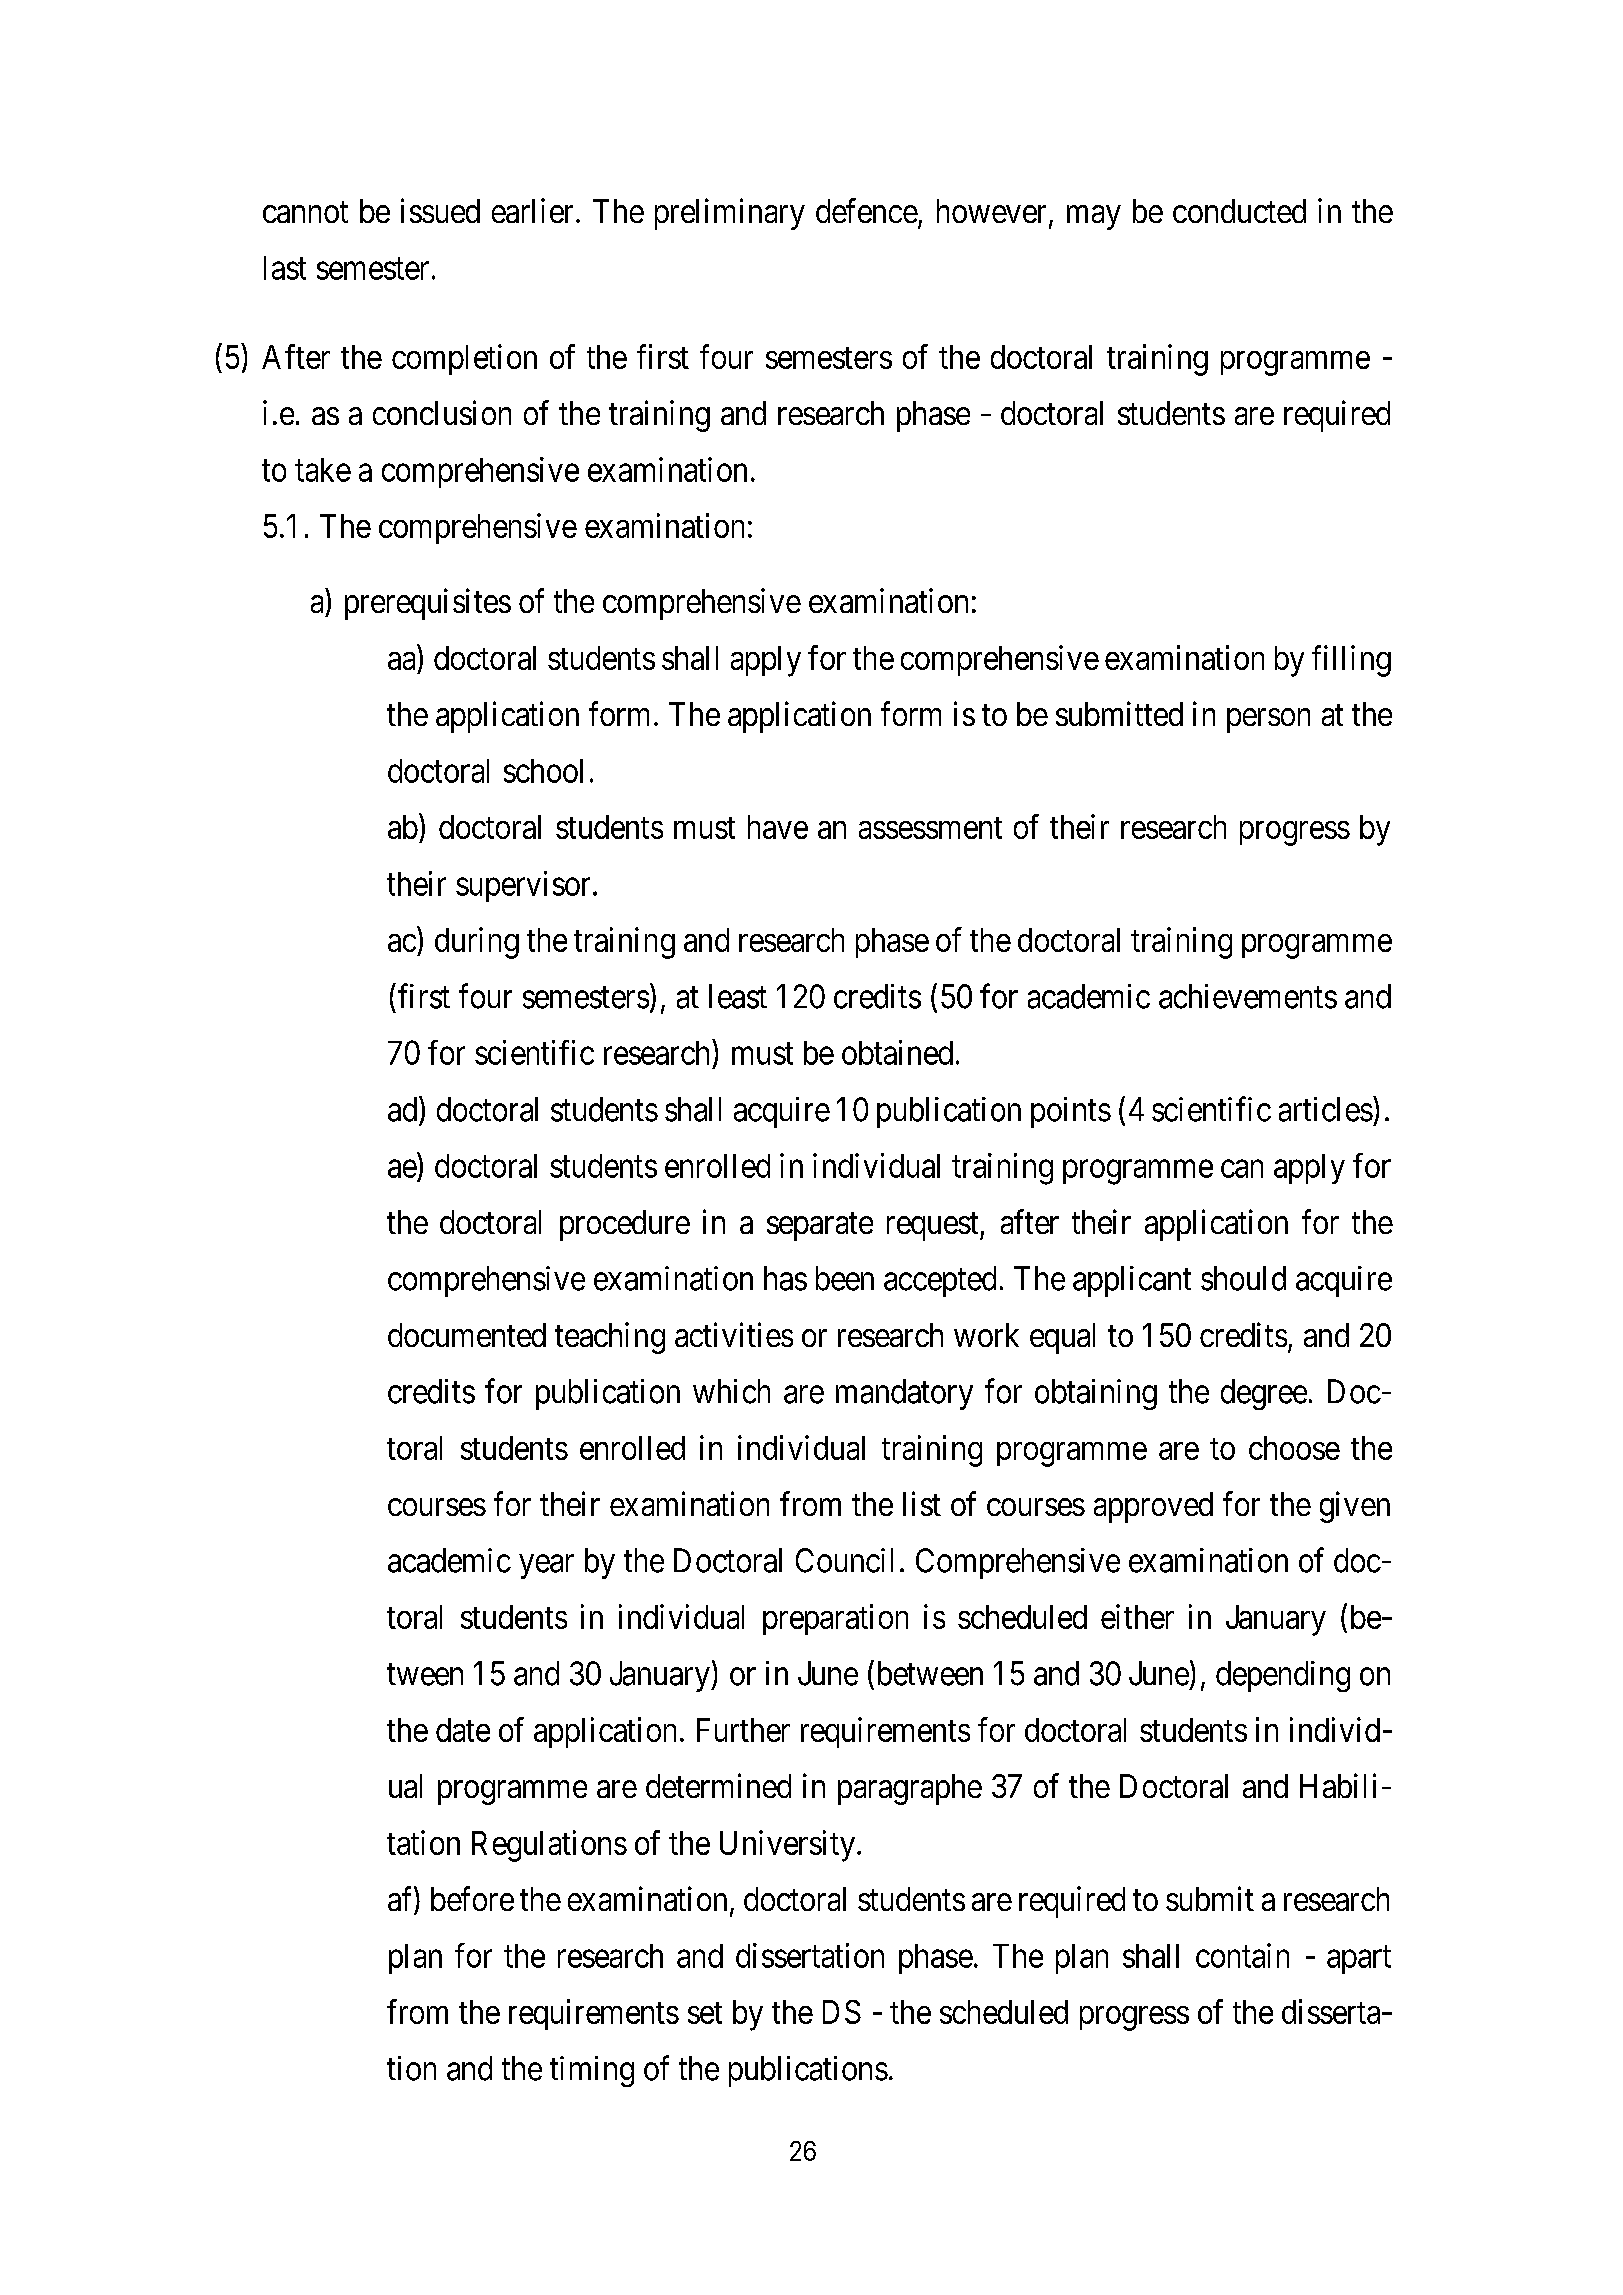 This screenshot has width=1623, height=2295. Describe the element at coordinates (820, 1227) in the screenshot. I see `separate` at that location.
